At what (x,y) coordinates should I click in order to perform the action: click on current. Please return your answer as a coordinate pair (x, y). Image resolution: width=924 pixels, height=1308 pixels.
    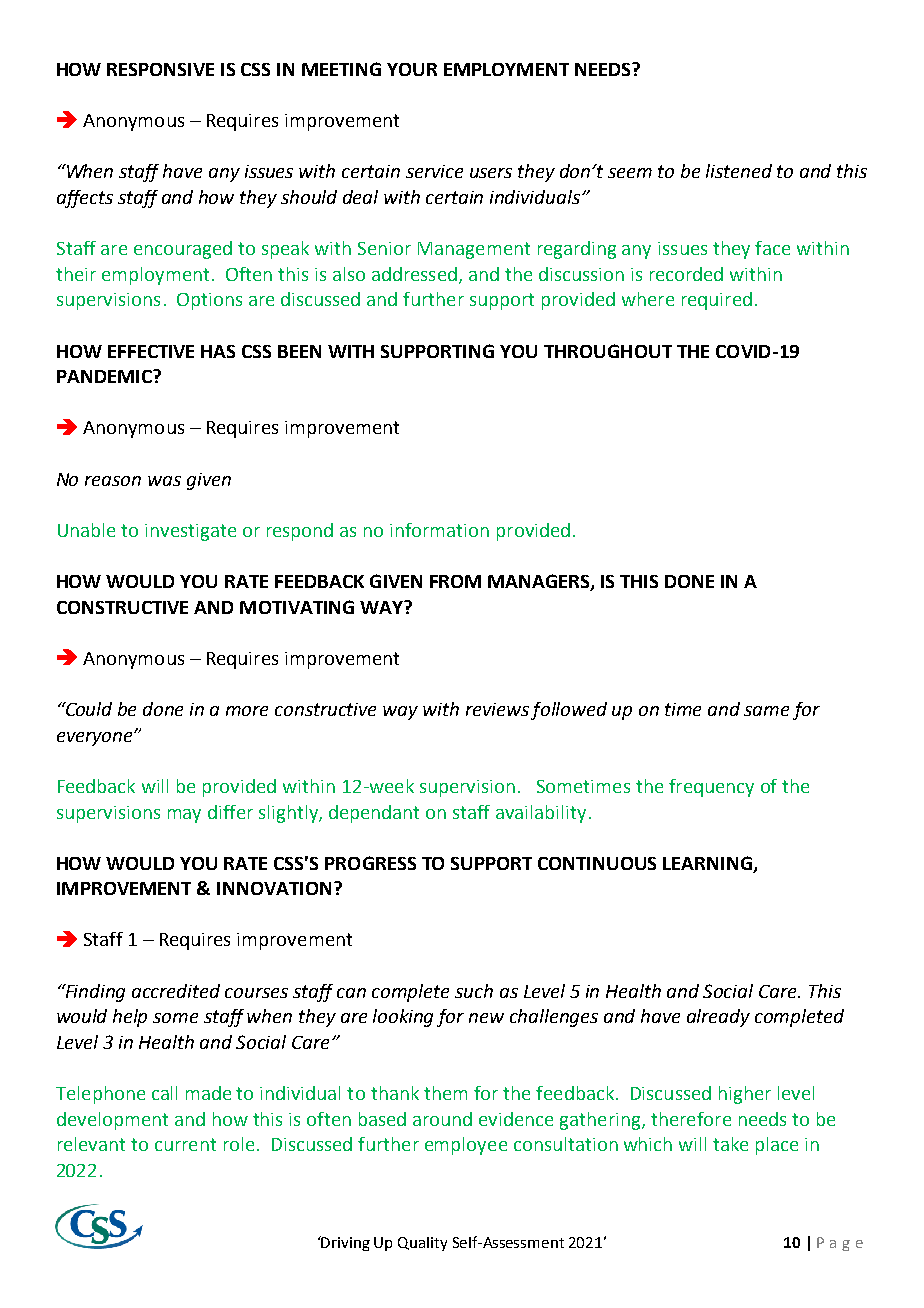
    Looking at the image, I should click on (185, 1144).
